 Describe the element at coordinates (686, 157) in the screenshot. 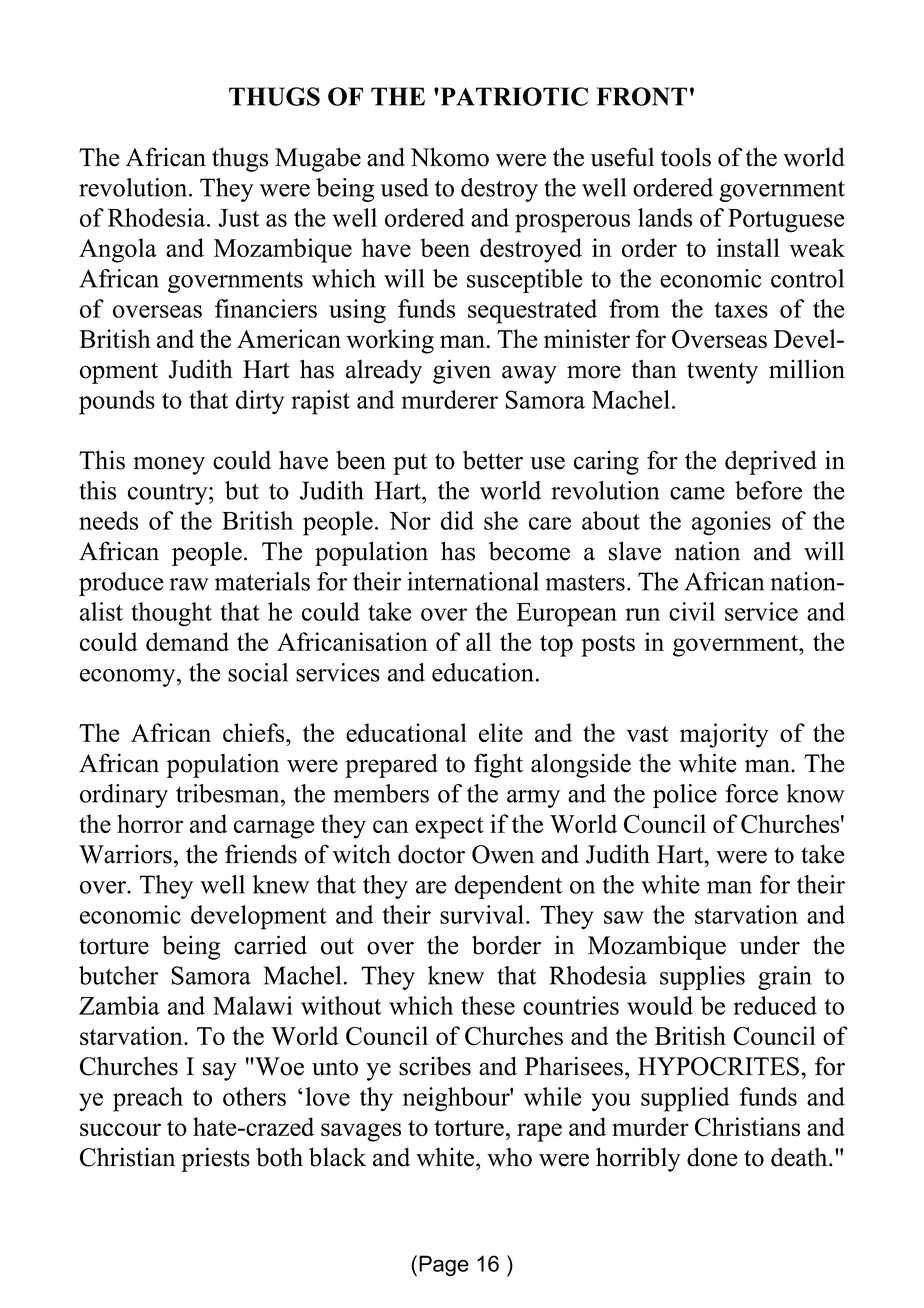

I see `tools` at that location.
